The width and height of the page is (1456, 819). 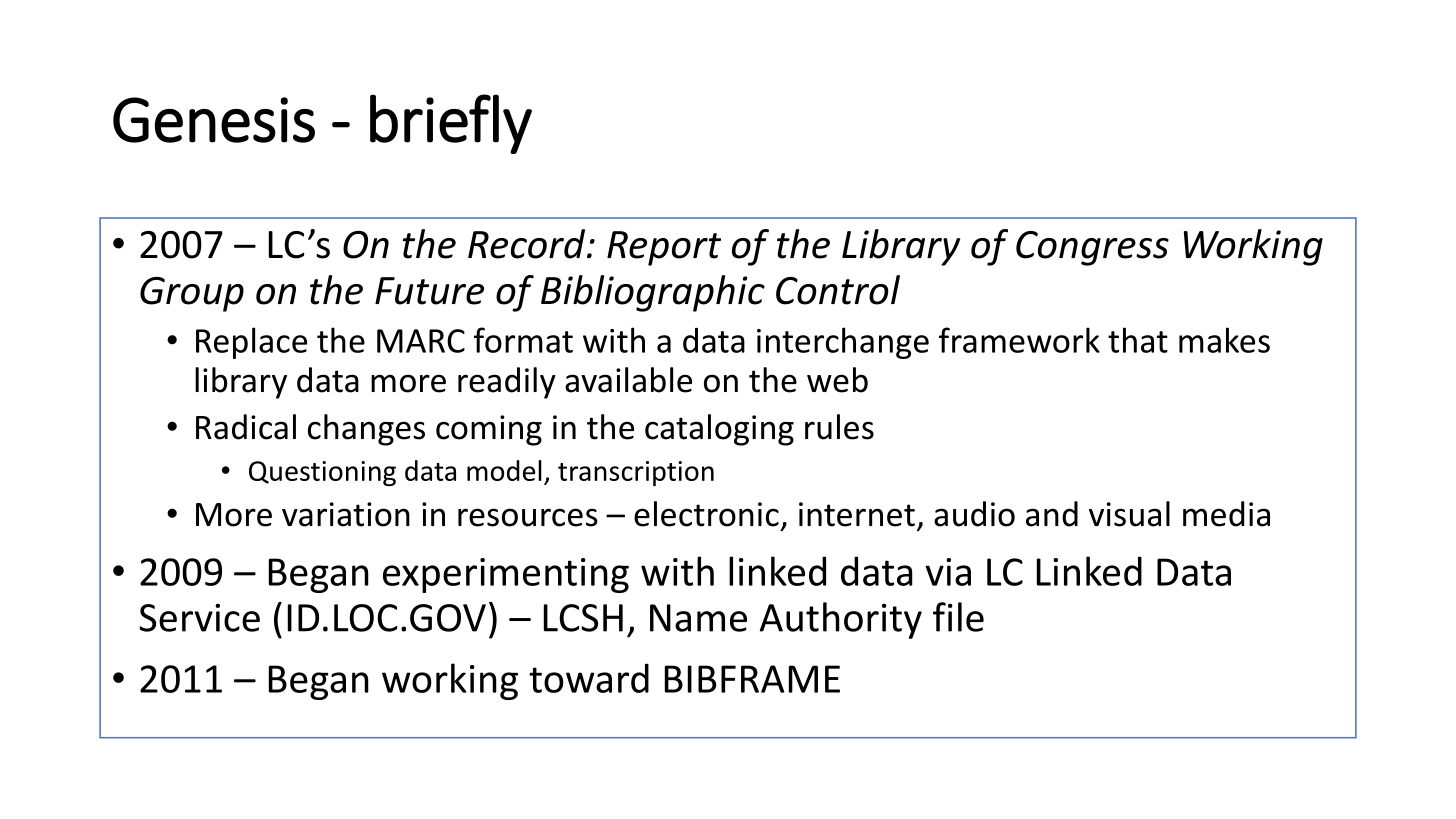 What do you see at coordinates (1092, 248) in the page?
I see `Congress` at bounding box center [1092, 248].
